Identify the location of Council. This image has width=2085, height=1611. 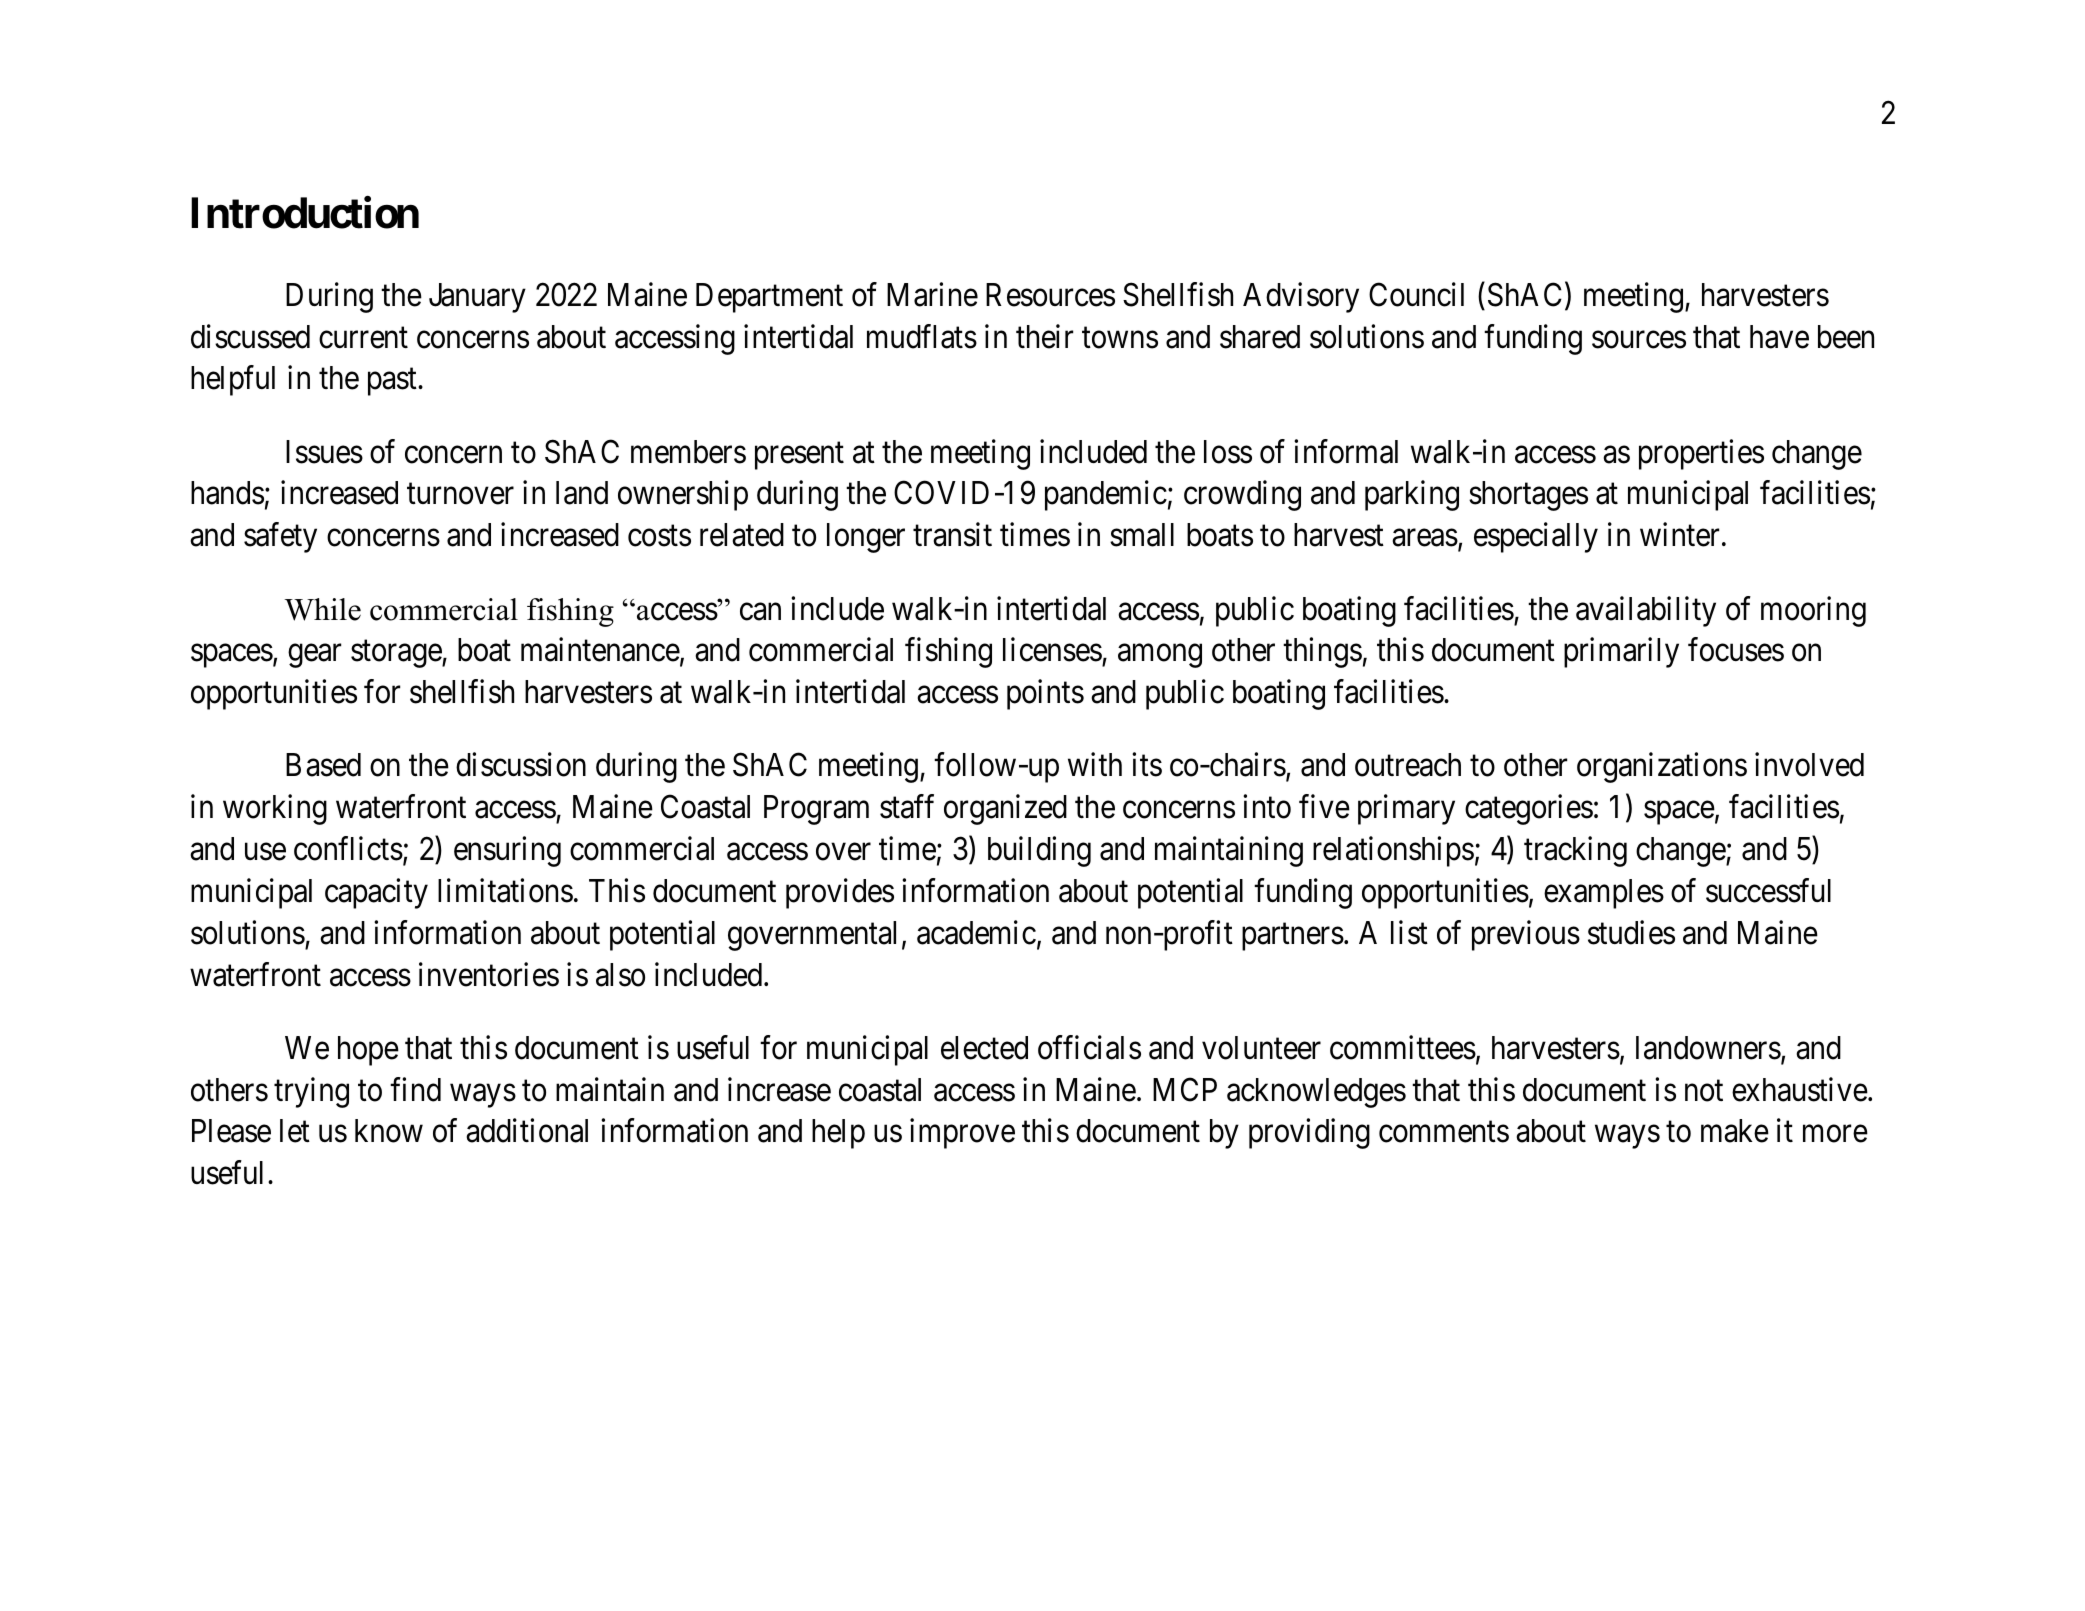
(1416, 294).
